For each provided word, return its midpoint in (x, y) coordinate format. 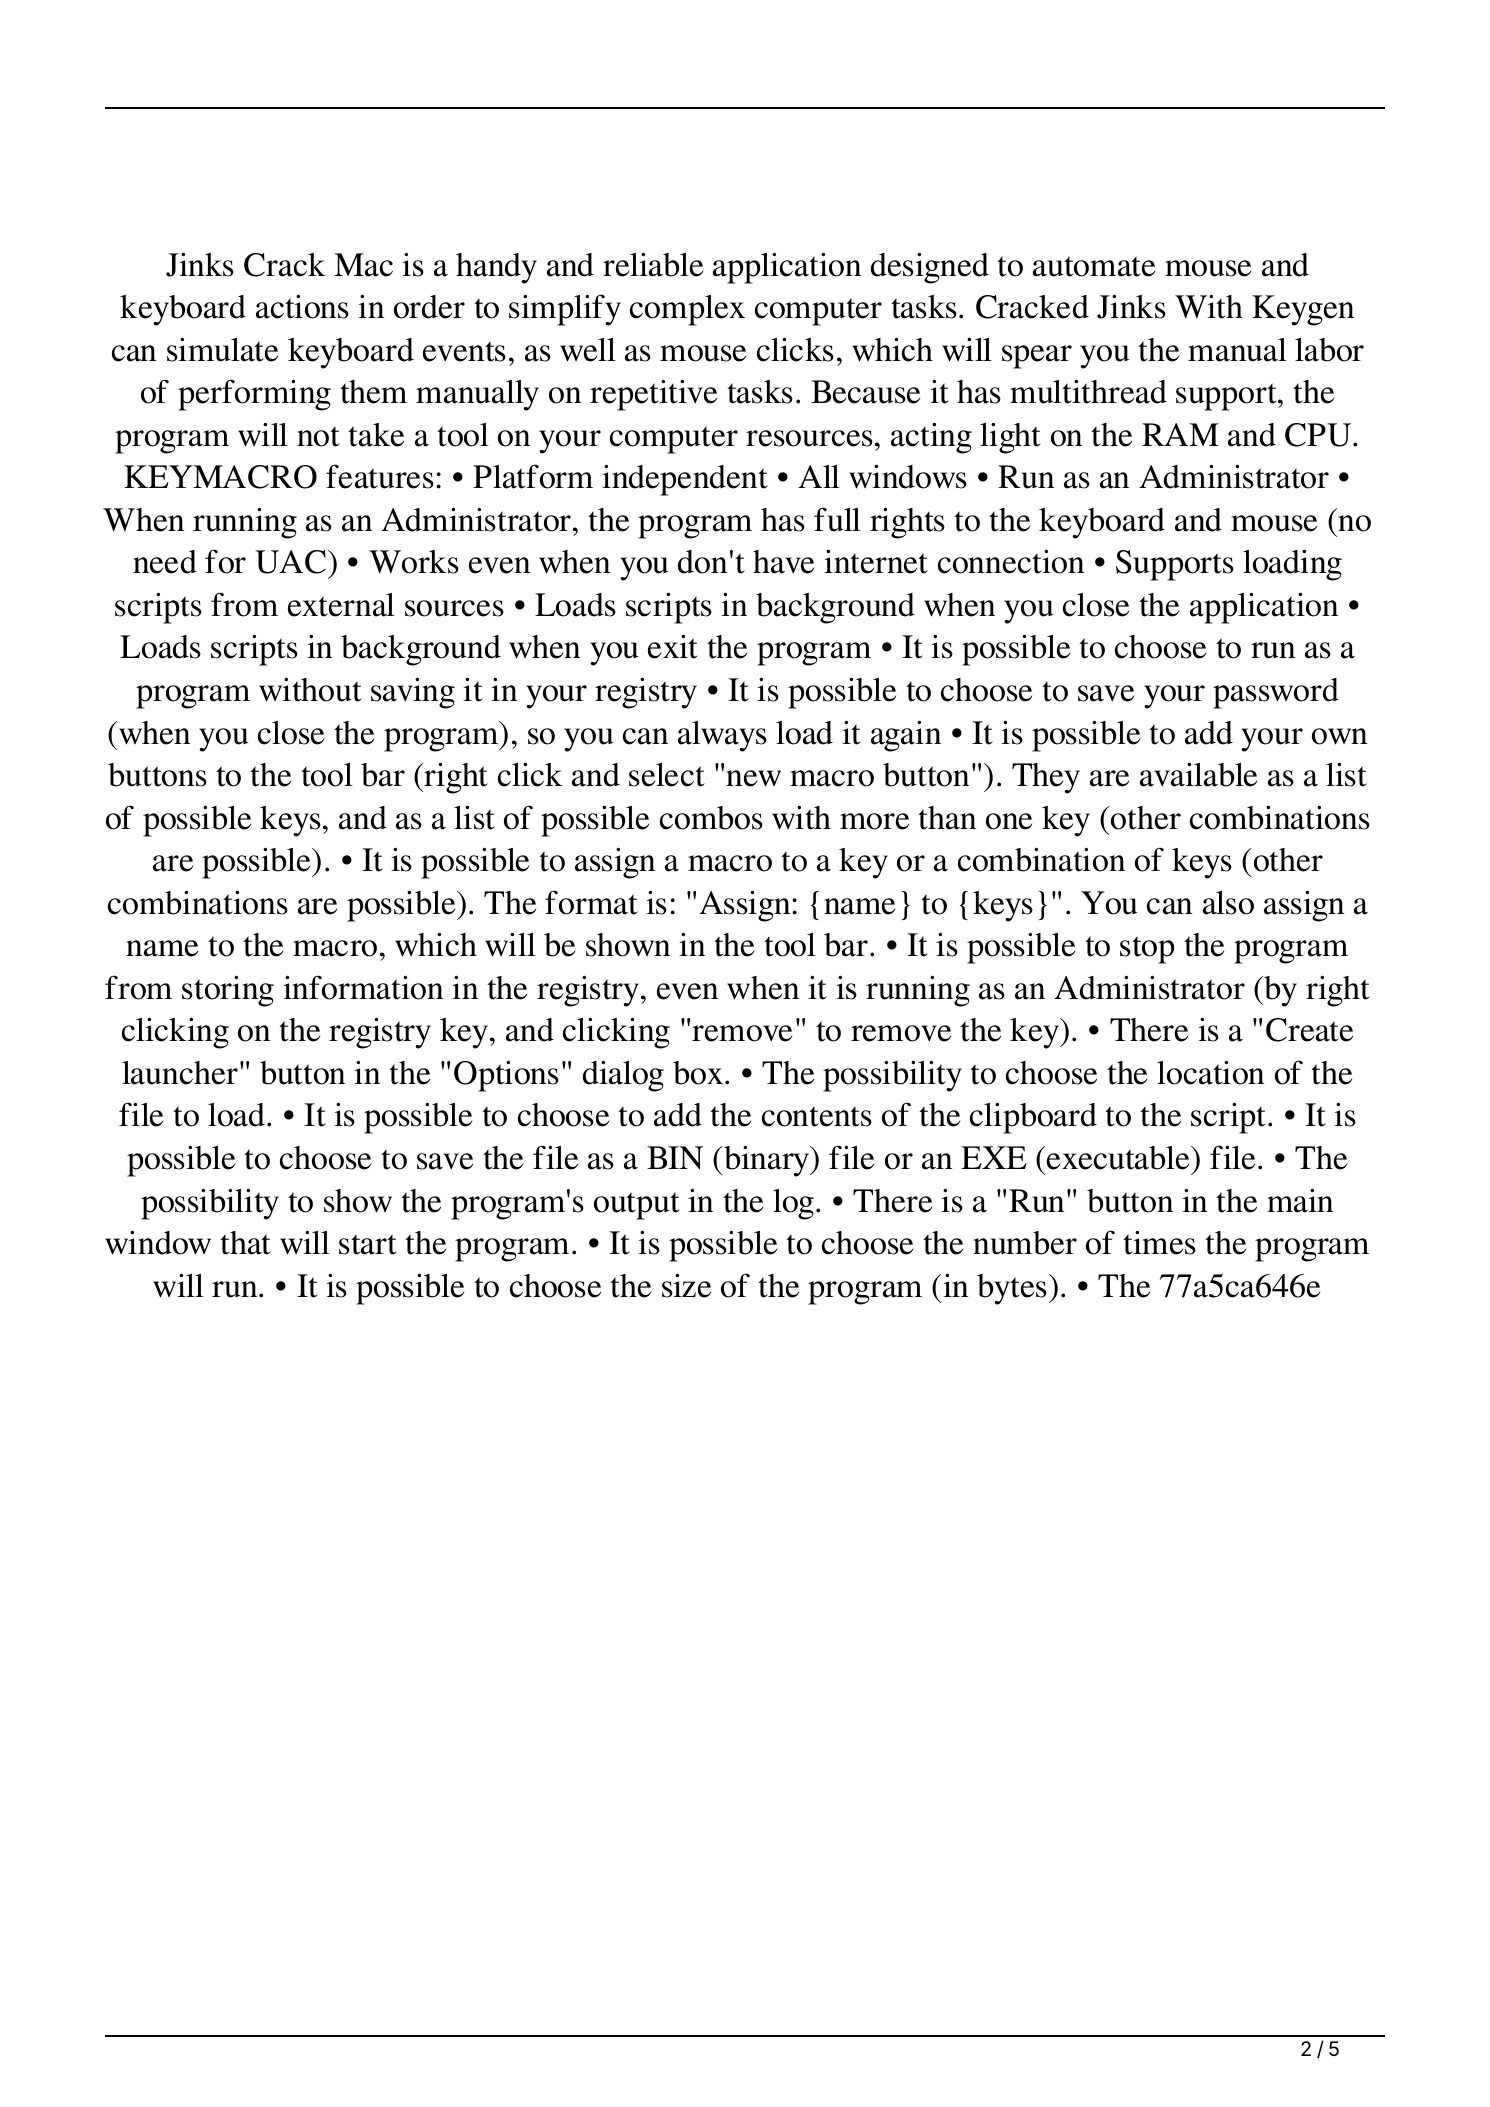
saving (413, 693)
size (686, 1285)
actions (302, 306)
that (245, 1243)
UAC (292, 562)
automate (1094, 266)
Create (1309, 1030)
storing (228, 991)
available (1198, 774)
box (699, 1073)
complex (687, 310)
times (1159, 1242)
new (753, 778)
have (783, 562)
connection (1011, 561)
